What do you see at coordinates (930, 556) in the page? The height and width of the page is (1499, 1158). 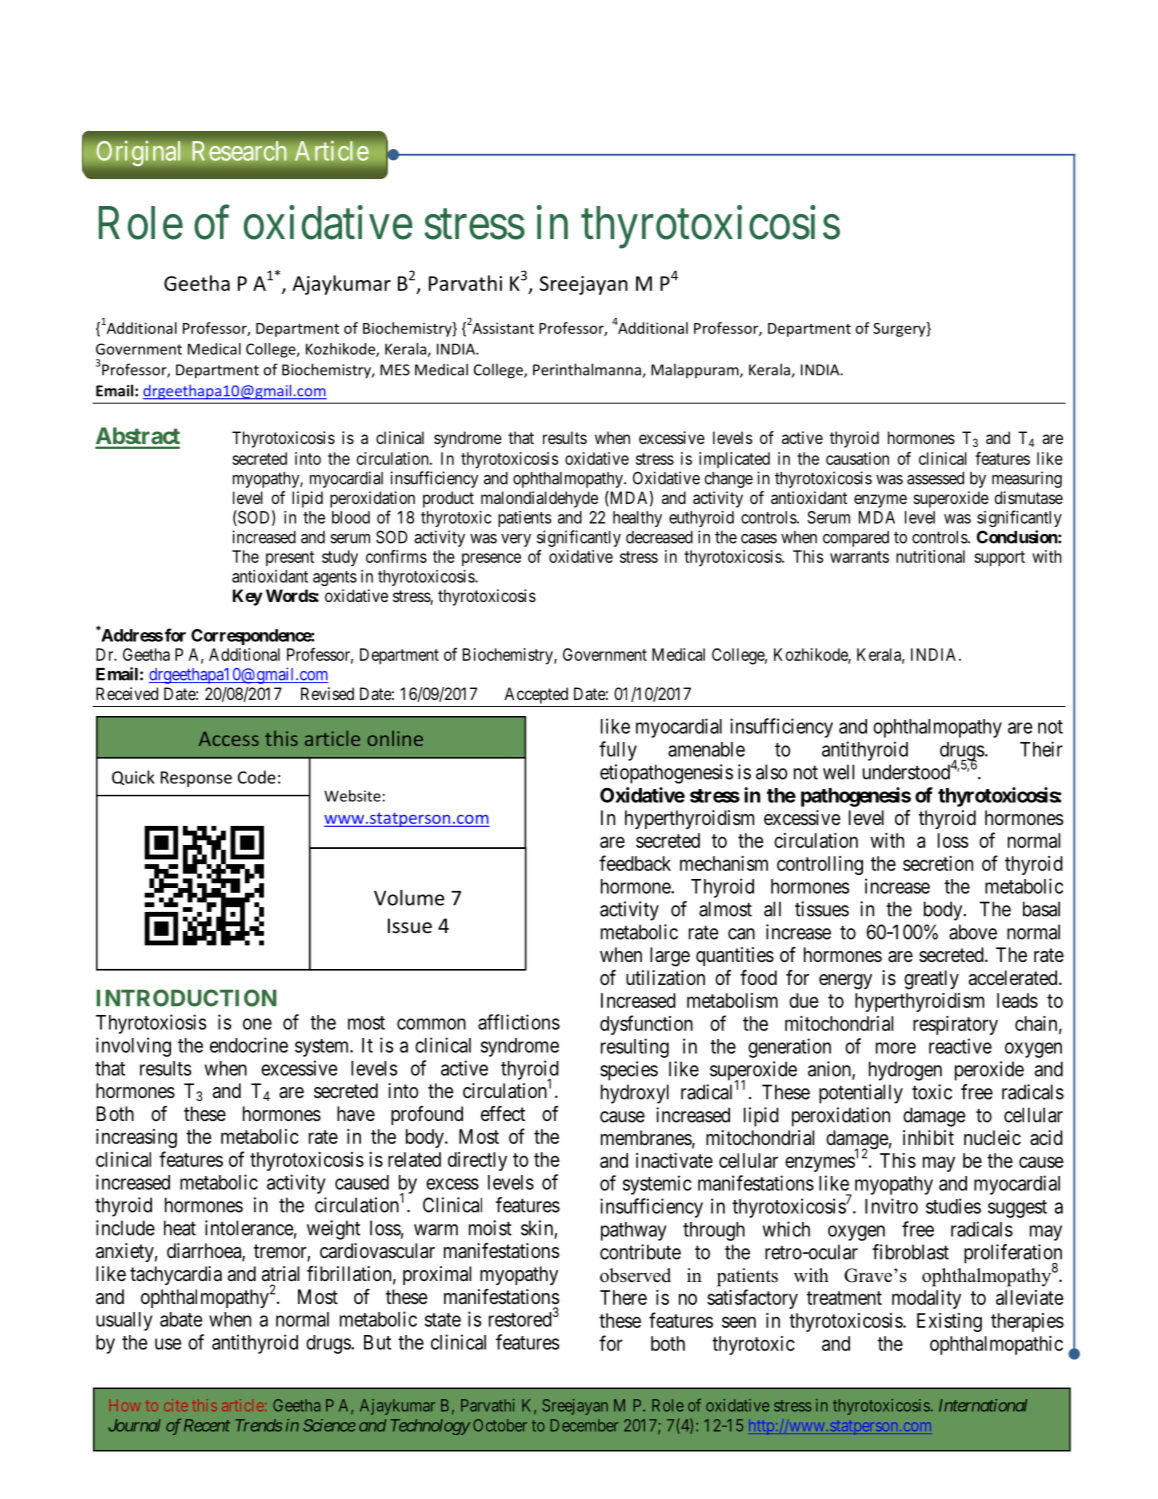 I see `nutritional` at bounding box center [930, 556].
